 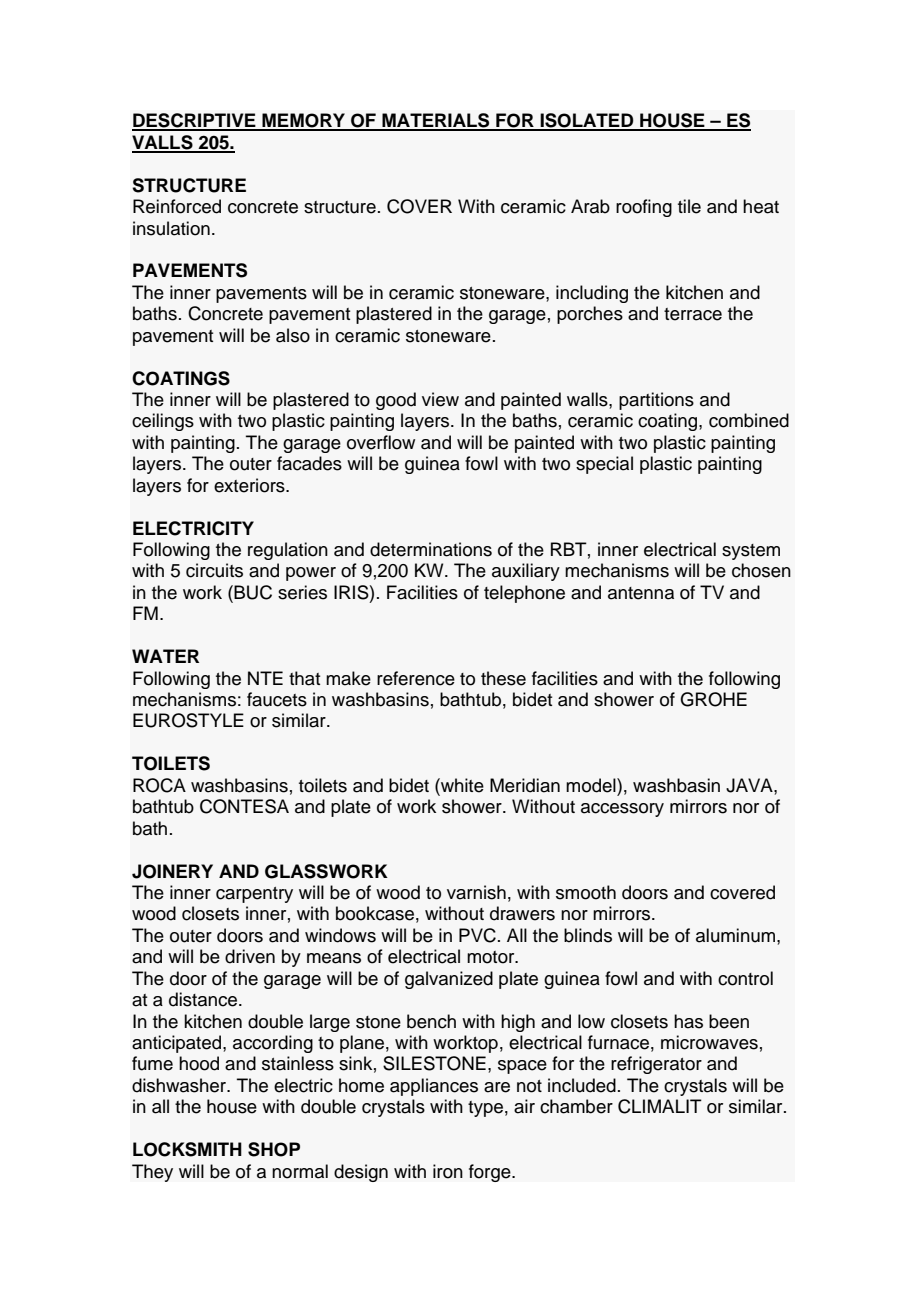 I want to click on SHOP, so click(x=274, y=1149).
